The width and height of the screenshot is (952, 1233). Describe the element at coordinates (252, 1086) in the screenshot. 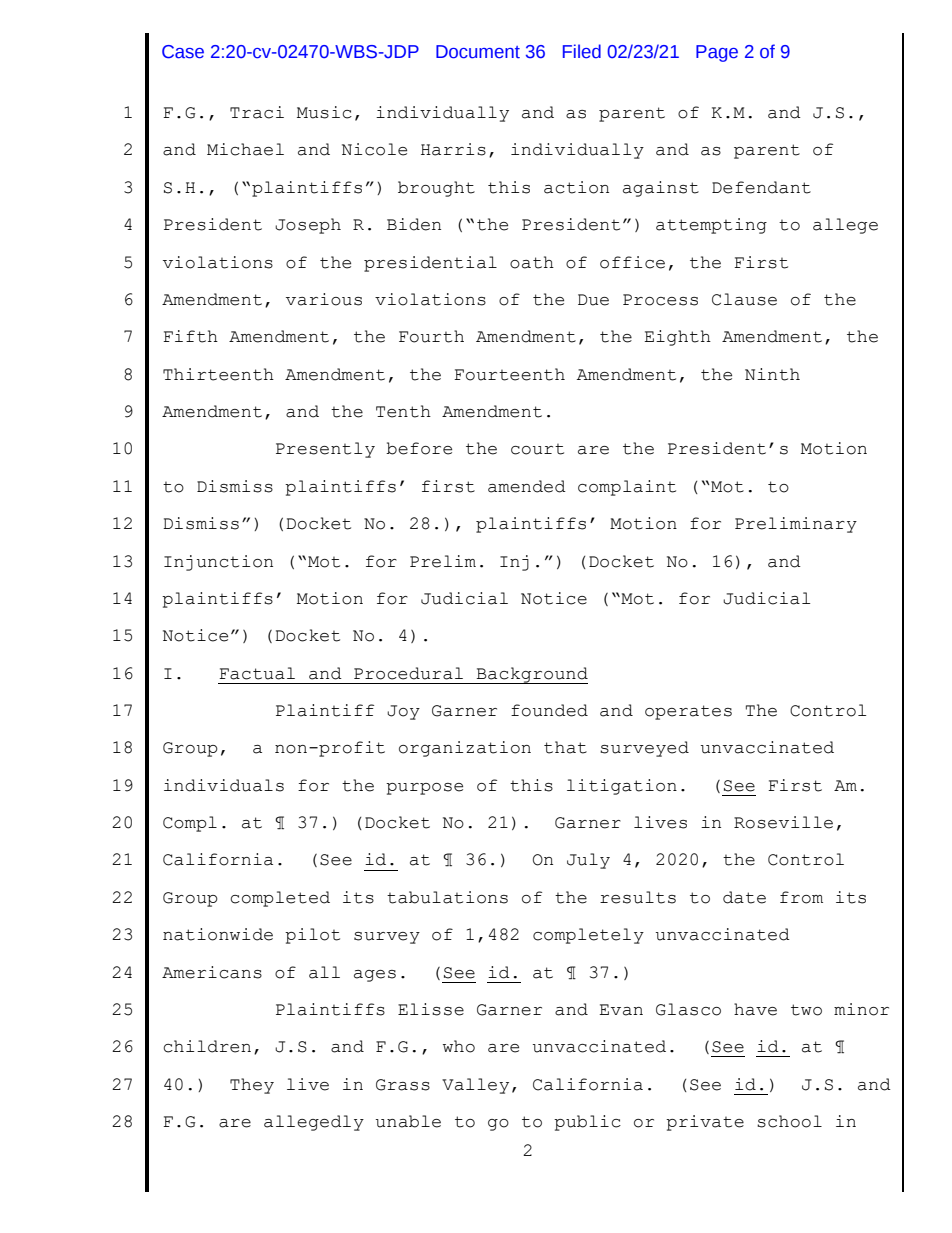

I see `They` at that location.
